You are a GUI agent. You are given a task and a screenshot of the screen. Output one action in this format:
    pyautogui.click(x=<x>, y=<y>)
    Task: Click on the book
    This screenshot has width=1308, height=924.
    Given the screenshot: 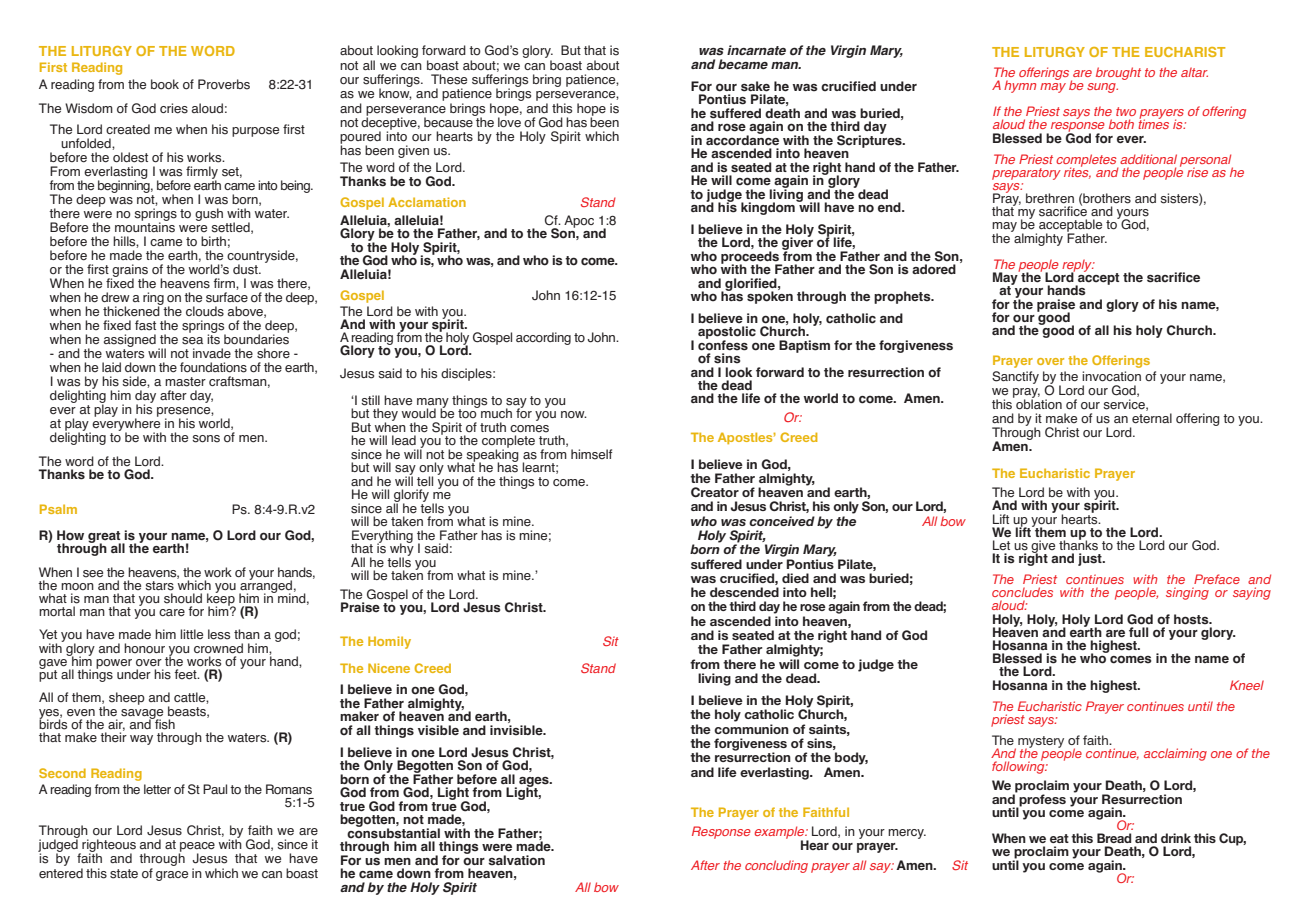 What is the action you would take?
    pyautogui.click(x=165, y=84)
